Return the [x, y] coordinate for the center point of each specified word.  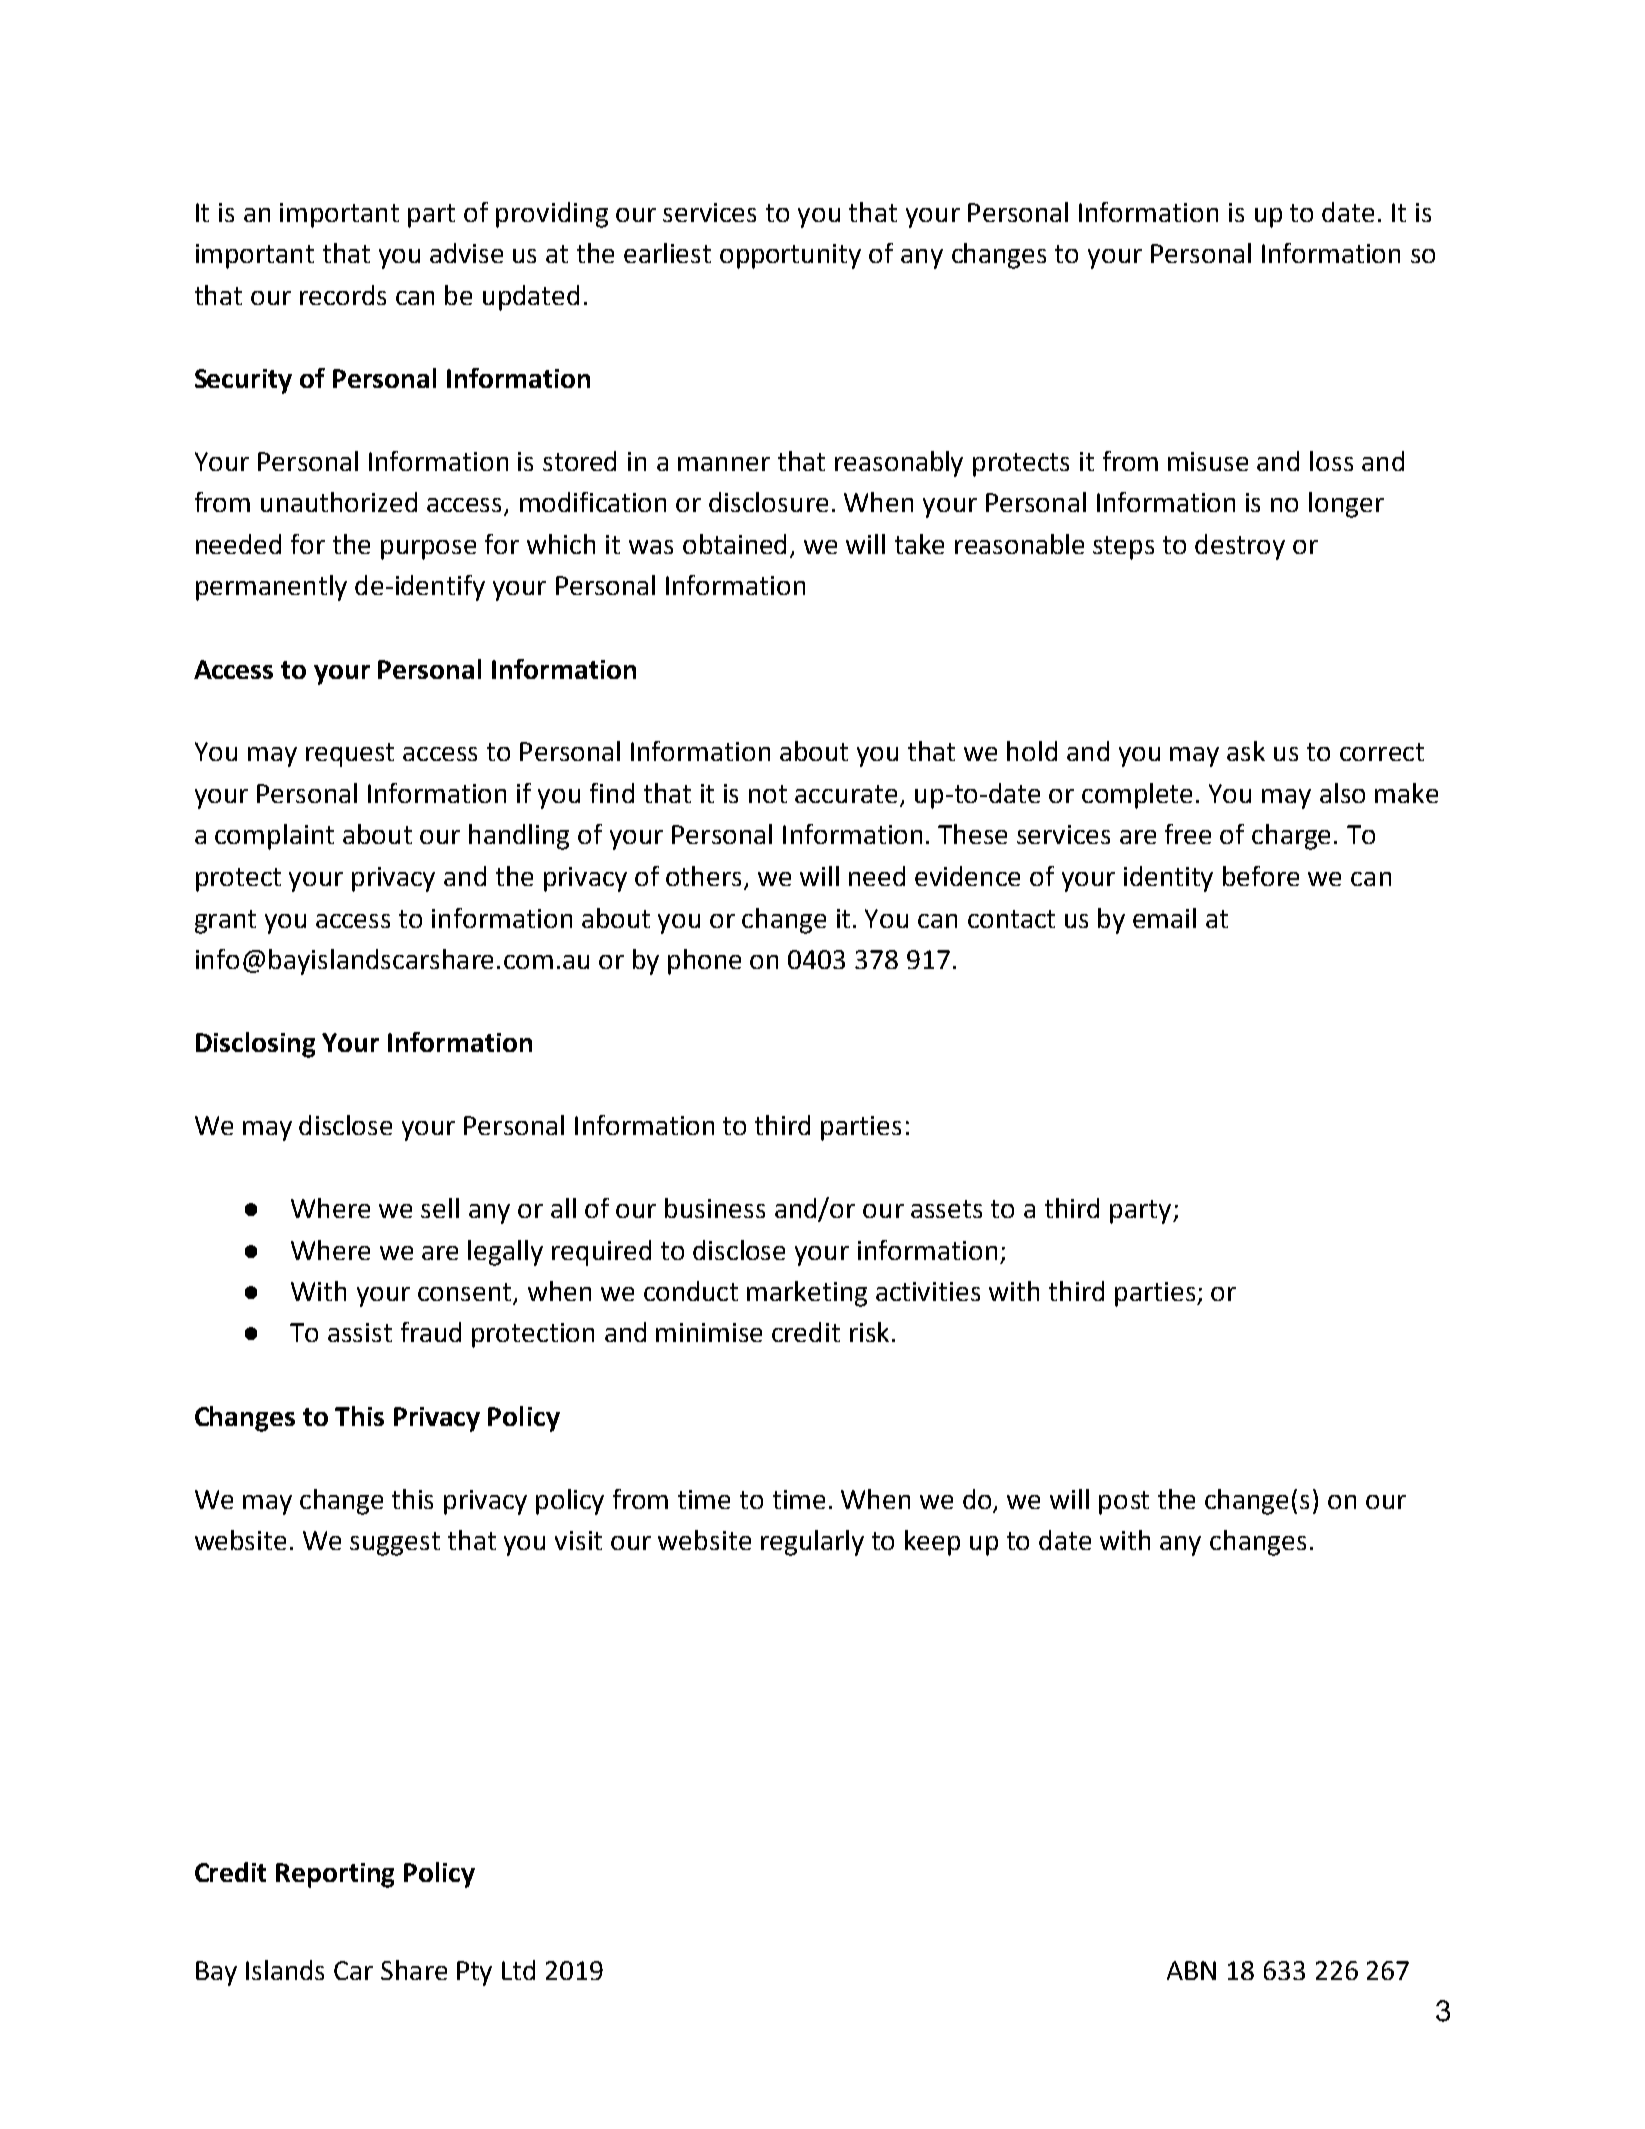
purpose [428, 550]
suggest [395, 1544]
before [1261, 876]
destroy [1240, 547]
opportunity [790, 256]
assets [946, 1209]
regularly [812, 1543]
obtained [734, 544]
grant [225, 922]
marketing [807, 1294]
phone [704, 962]
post [1124, 1503]
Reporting [335, 1875]
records [343, 295]
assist [360, 1332]
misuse [1208, 461]
